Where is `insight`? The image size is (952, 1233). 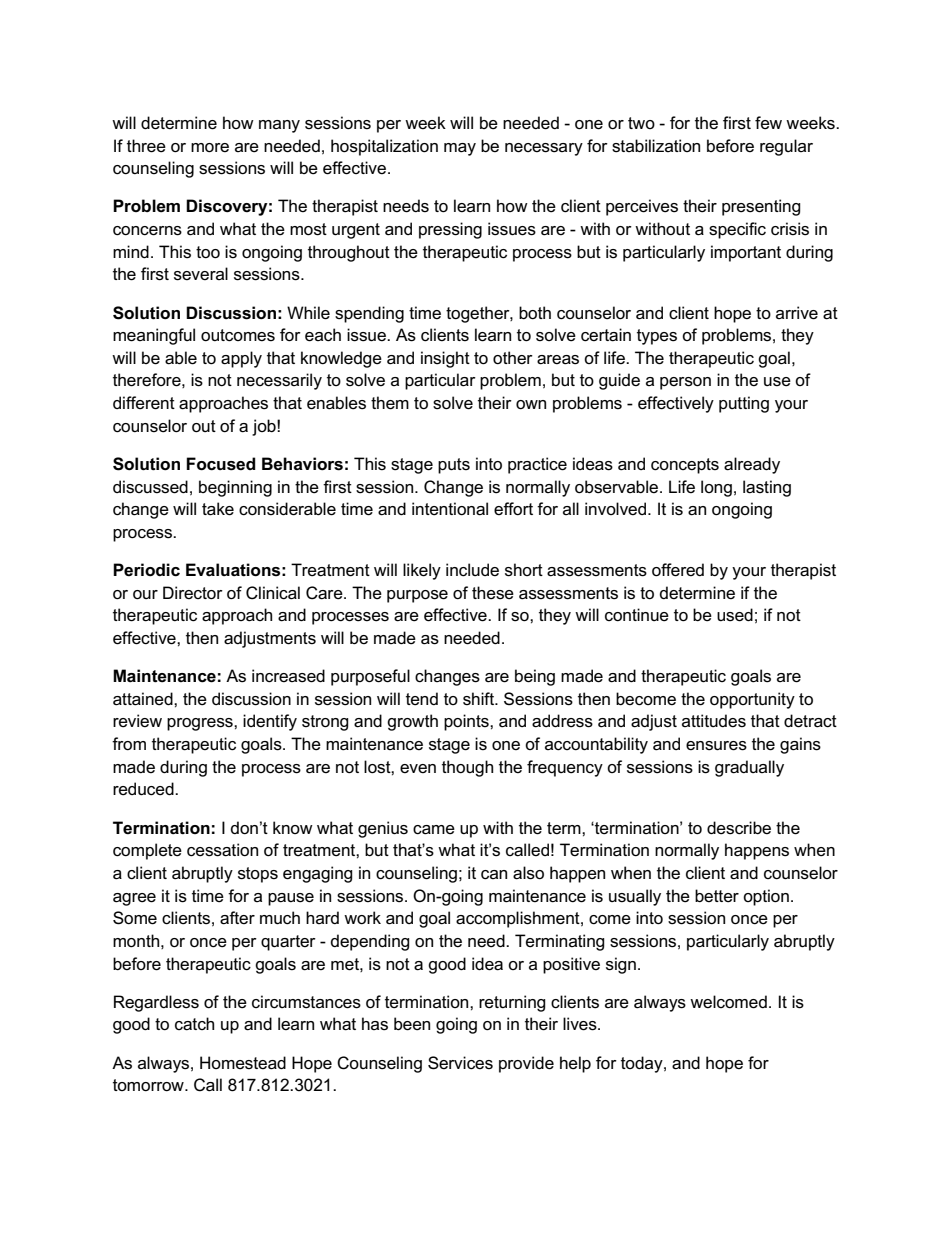 insight is located at coordinates (445, 359).
